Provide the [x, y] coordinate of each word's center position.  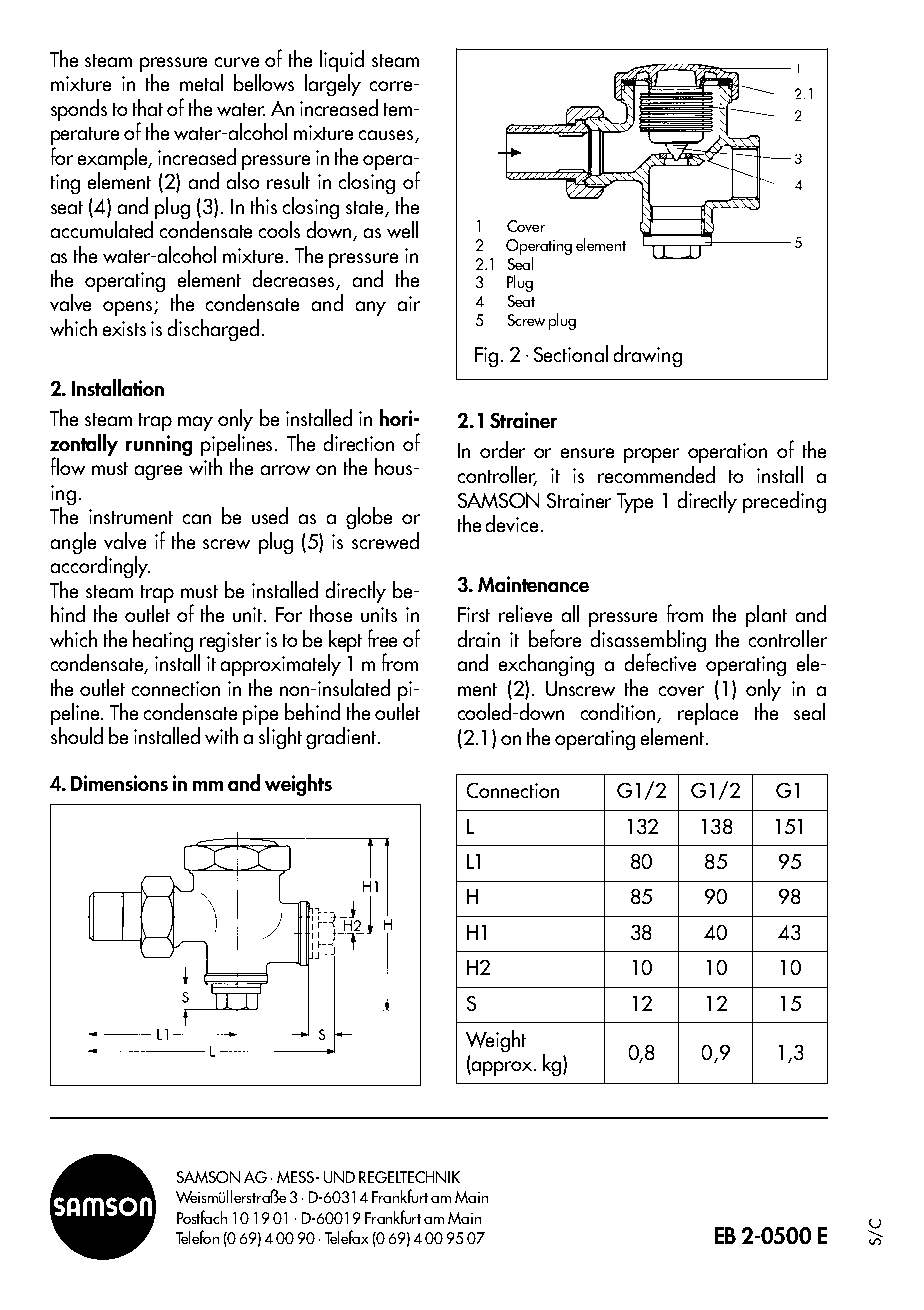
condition [620, 713]
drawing [648, 356]
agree [158, 472]
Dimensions [119, 783]
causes [387, 136]
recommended [656, 474]
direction [359, 442]
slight [280, 738]
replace [708, 714]
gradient [341, 738]
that [148, 107]
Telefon [197, 1237]
